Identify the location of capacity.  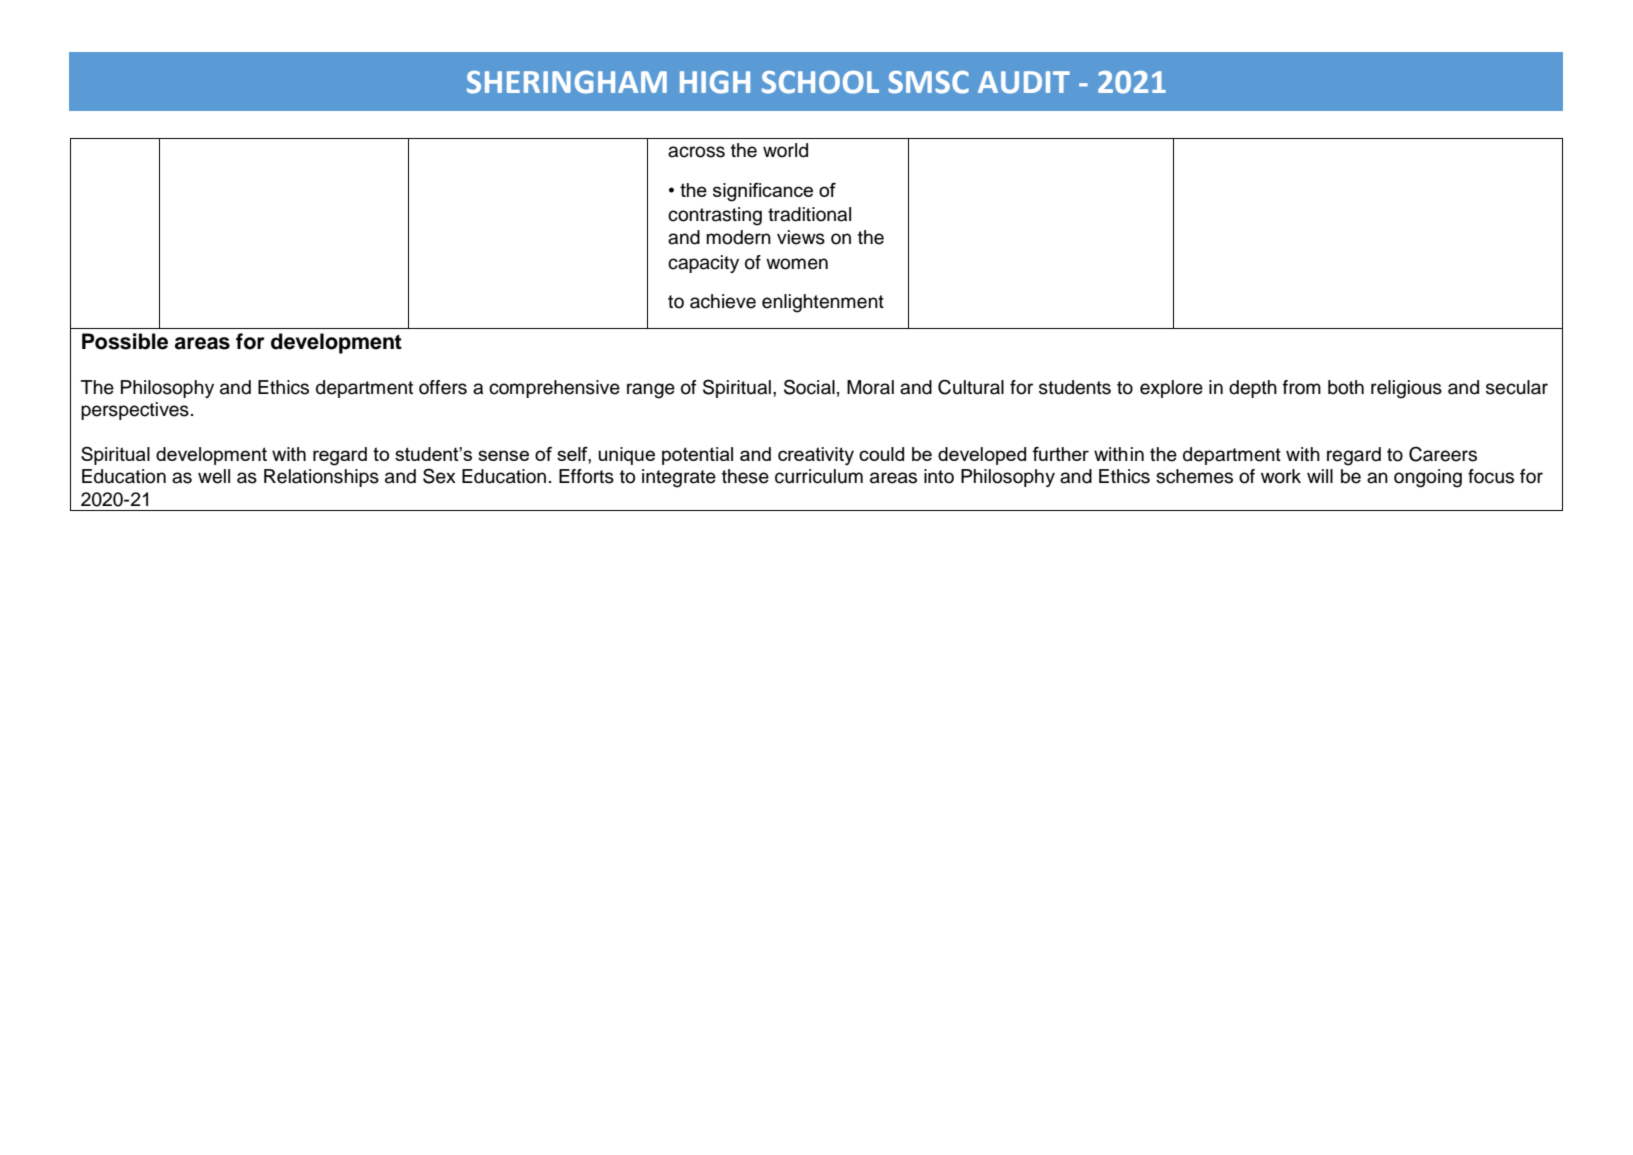
(703, 264).
